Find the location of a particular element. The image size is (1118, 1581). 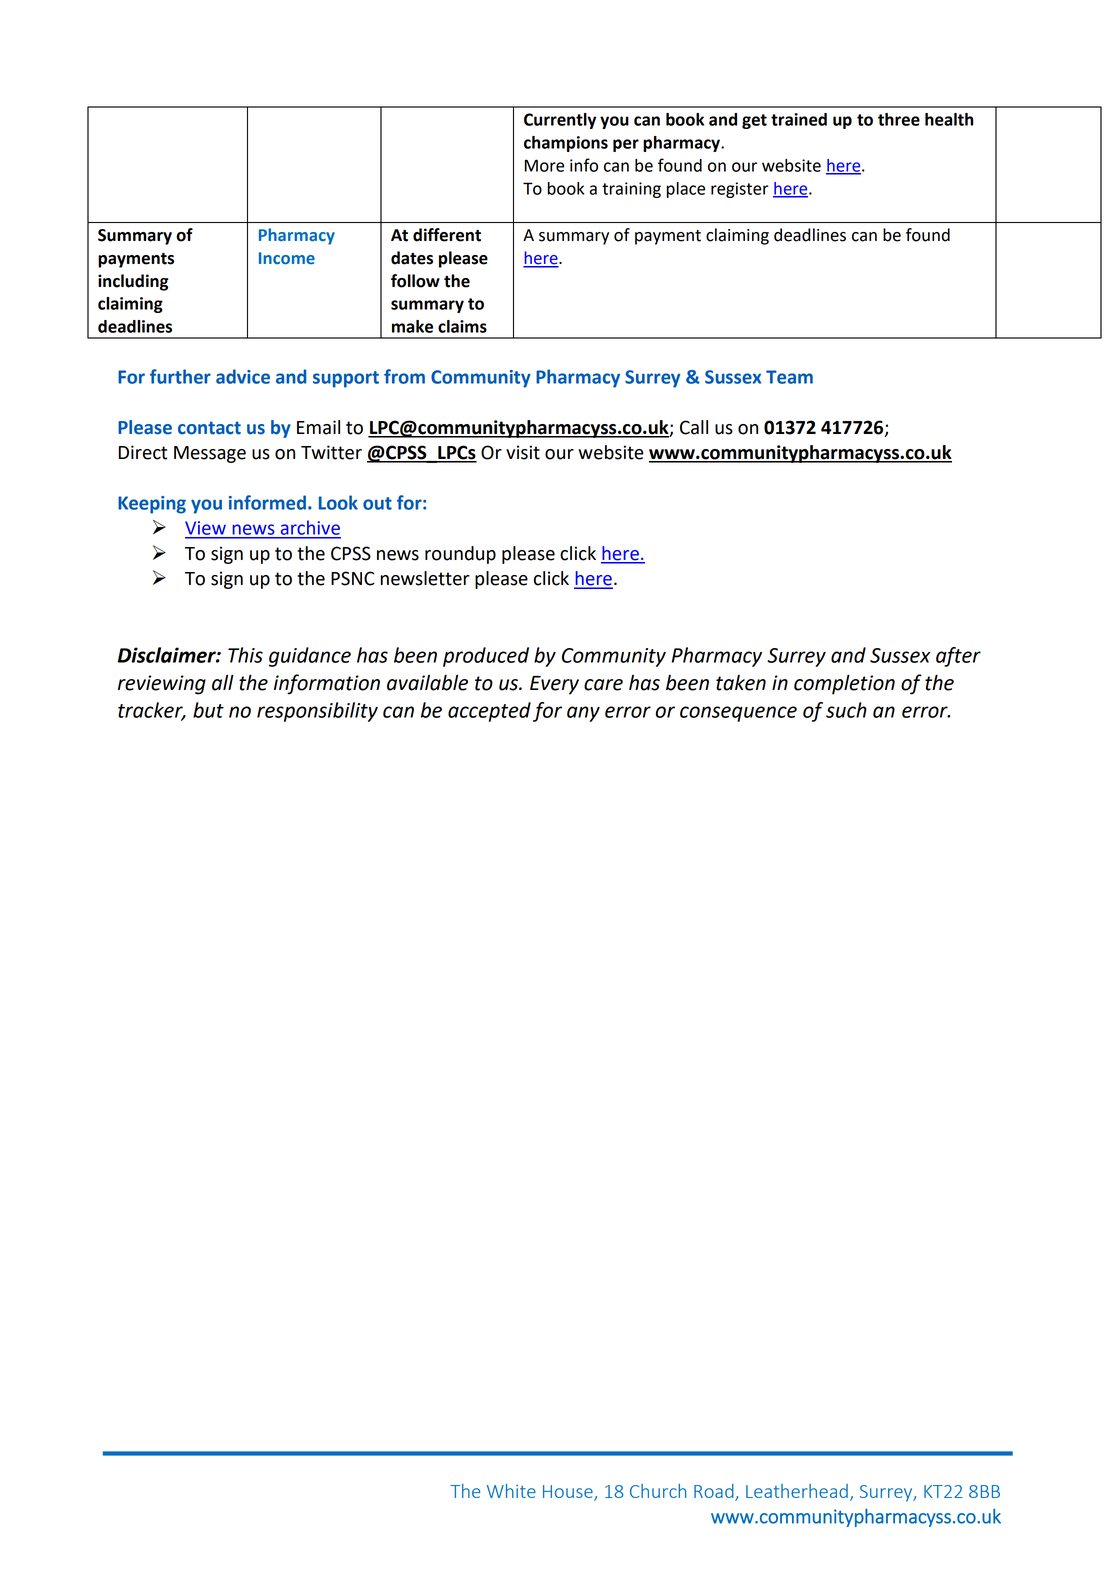

Income is located at coordinates (287, 258).
